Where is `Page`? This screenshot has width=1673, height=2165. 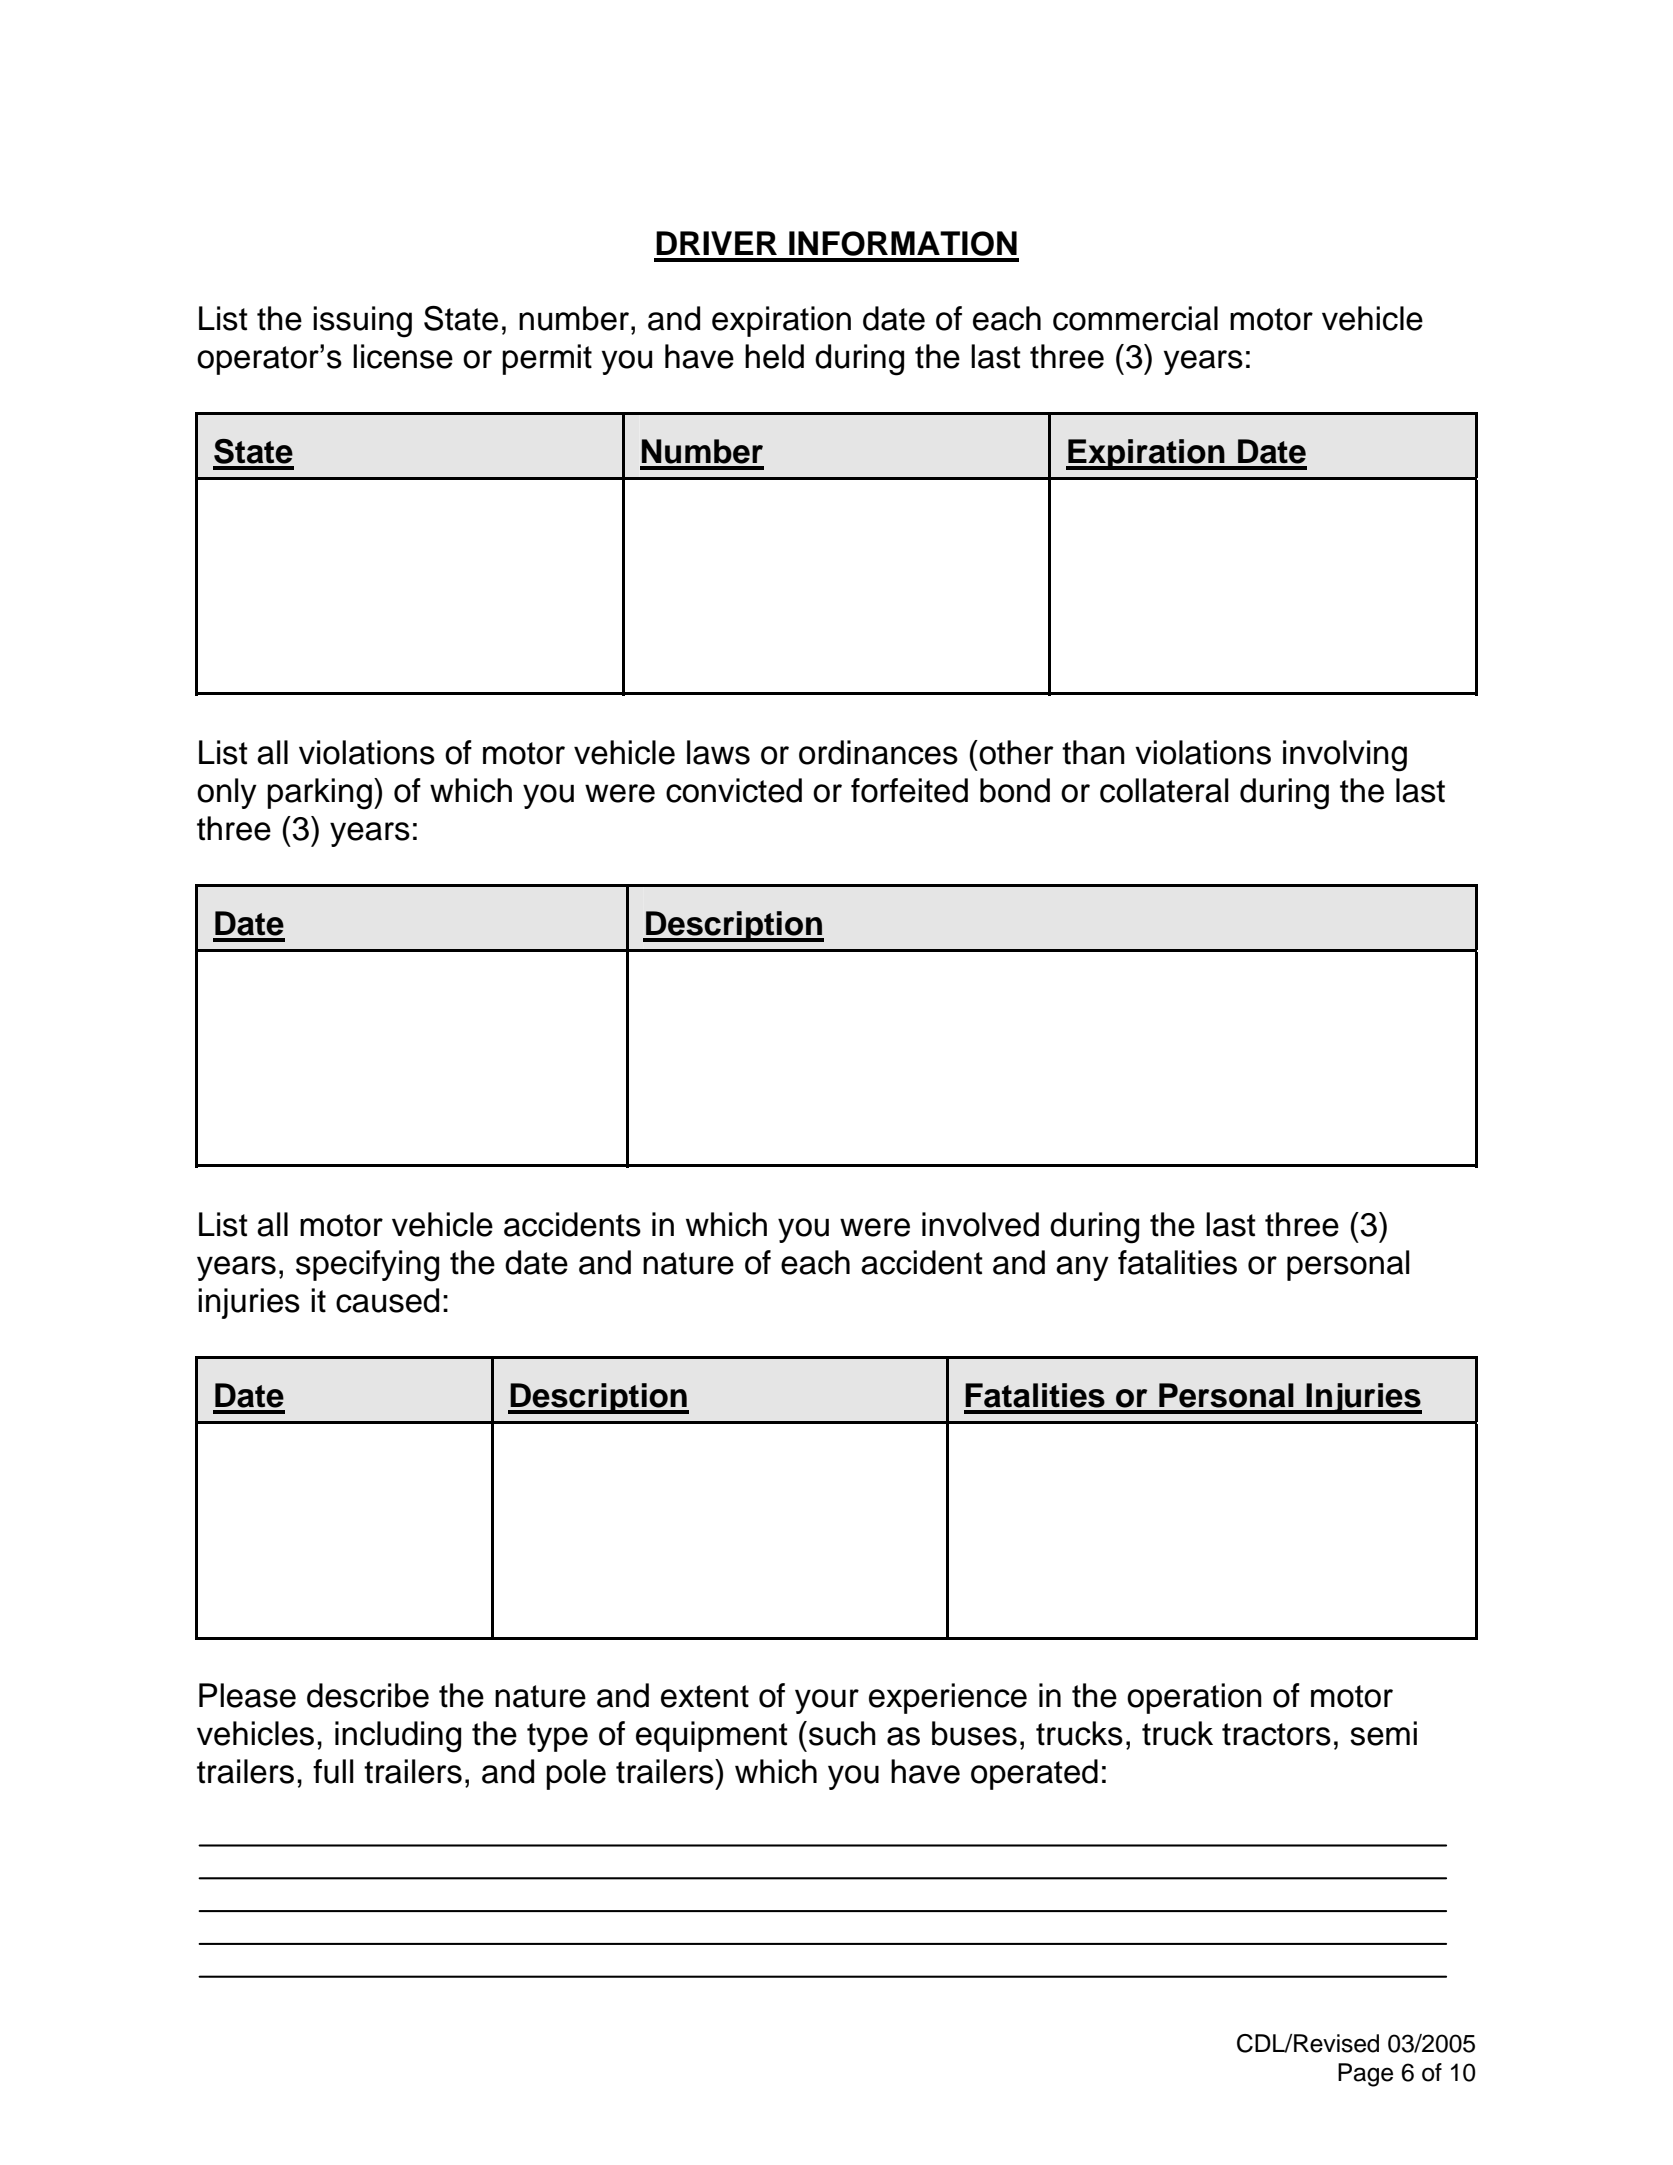 Page is located at coordinates (1365, 2075).
